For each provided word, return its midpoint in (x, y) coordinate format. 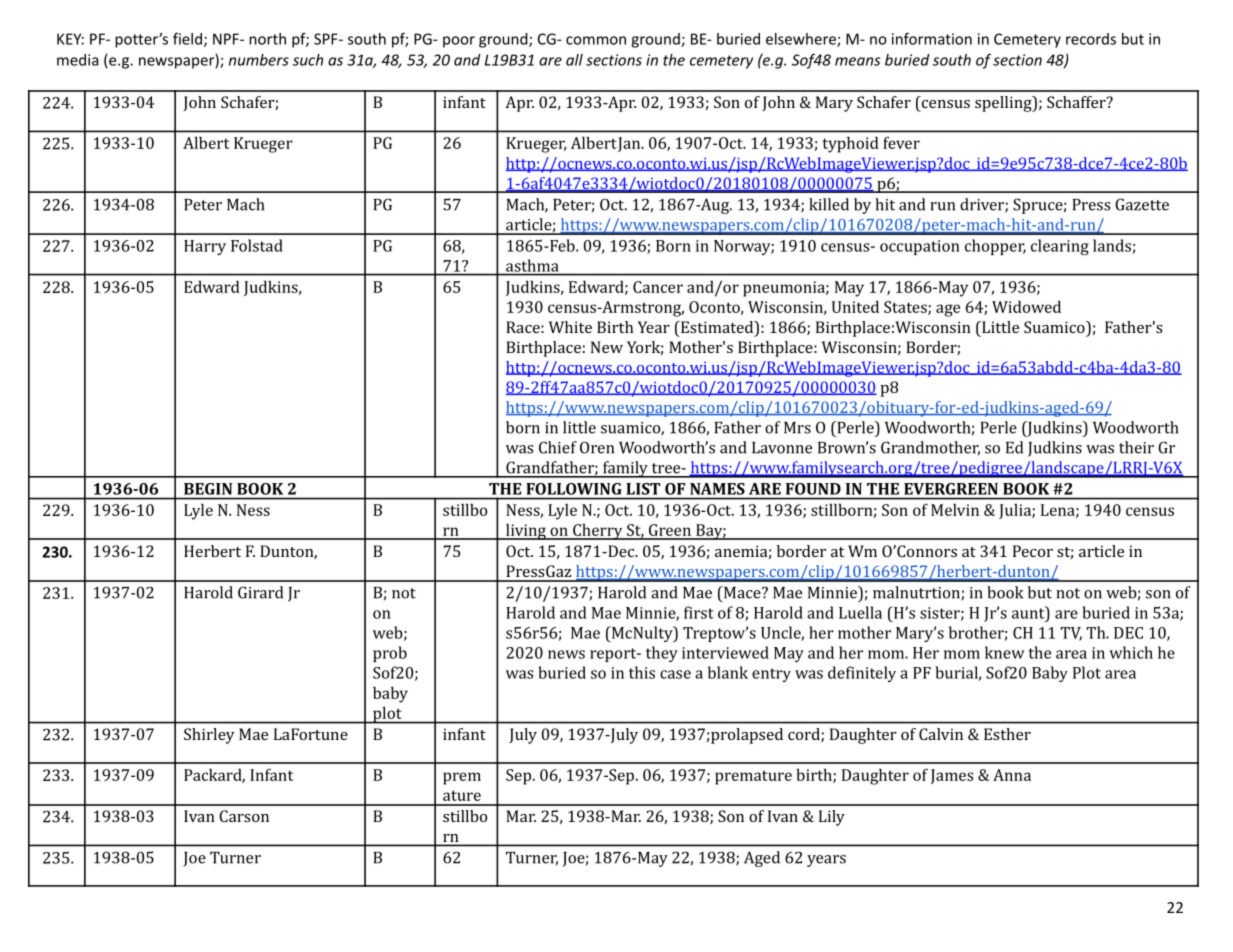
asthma (532, 265)
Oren (597, 447)
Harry (205, 247)
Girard (260, 592)
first (699, 612)
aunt (1029, 613)
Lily (832, 818)
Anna (1012, 775)
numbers (259, 60)
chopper (995, 247)
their (1136, 447)
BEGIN (208, 489)
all (574, 60)
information (932, 39)
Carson (244, 816)
